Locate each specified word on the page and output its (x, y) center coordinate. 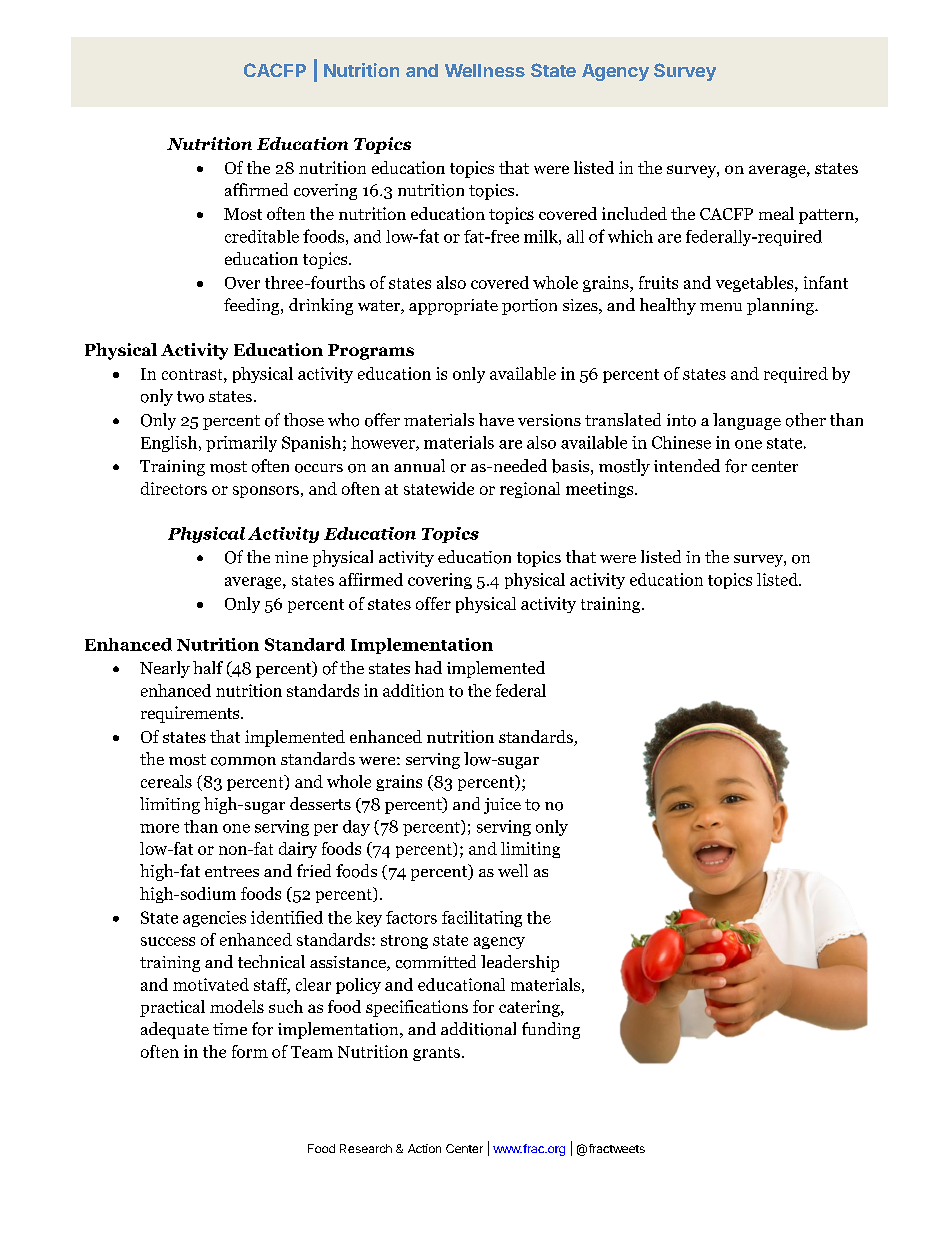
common (243, 761)
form (250, 1051)
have (496, 419)
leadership (520, 963)
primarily (241, 444)
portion (529, 307)
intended (687, 465)
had (428, 667)
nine (291, 557)
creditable (262, 236)
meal (776, 213)
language (747, 421)
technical (271, 961)
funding (551, 1030)
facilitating (482, 919)
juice (502, 806)
